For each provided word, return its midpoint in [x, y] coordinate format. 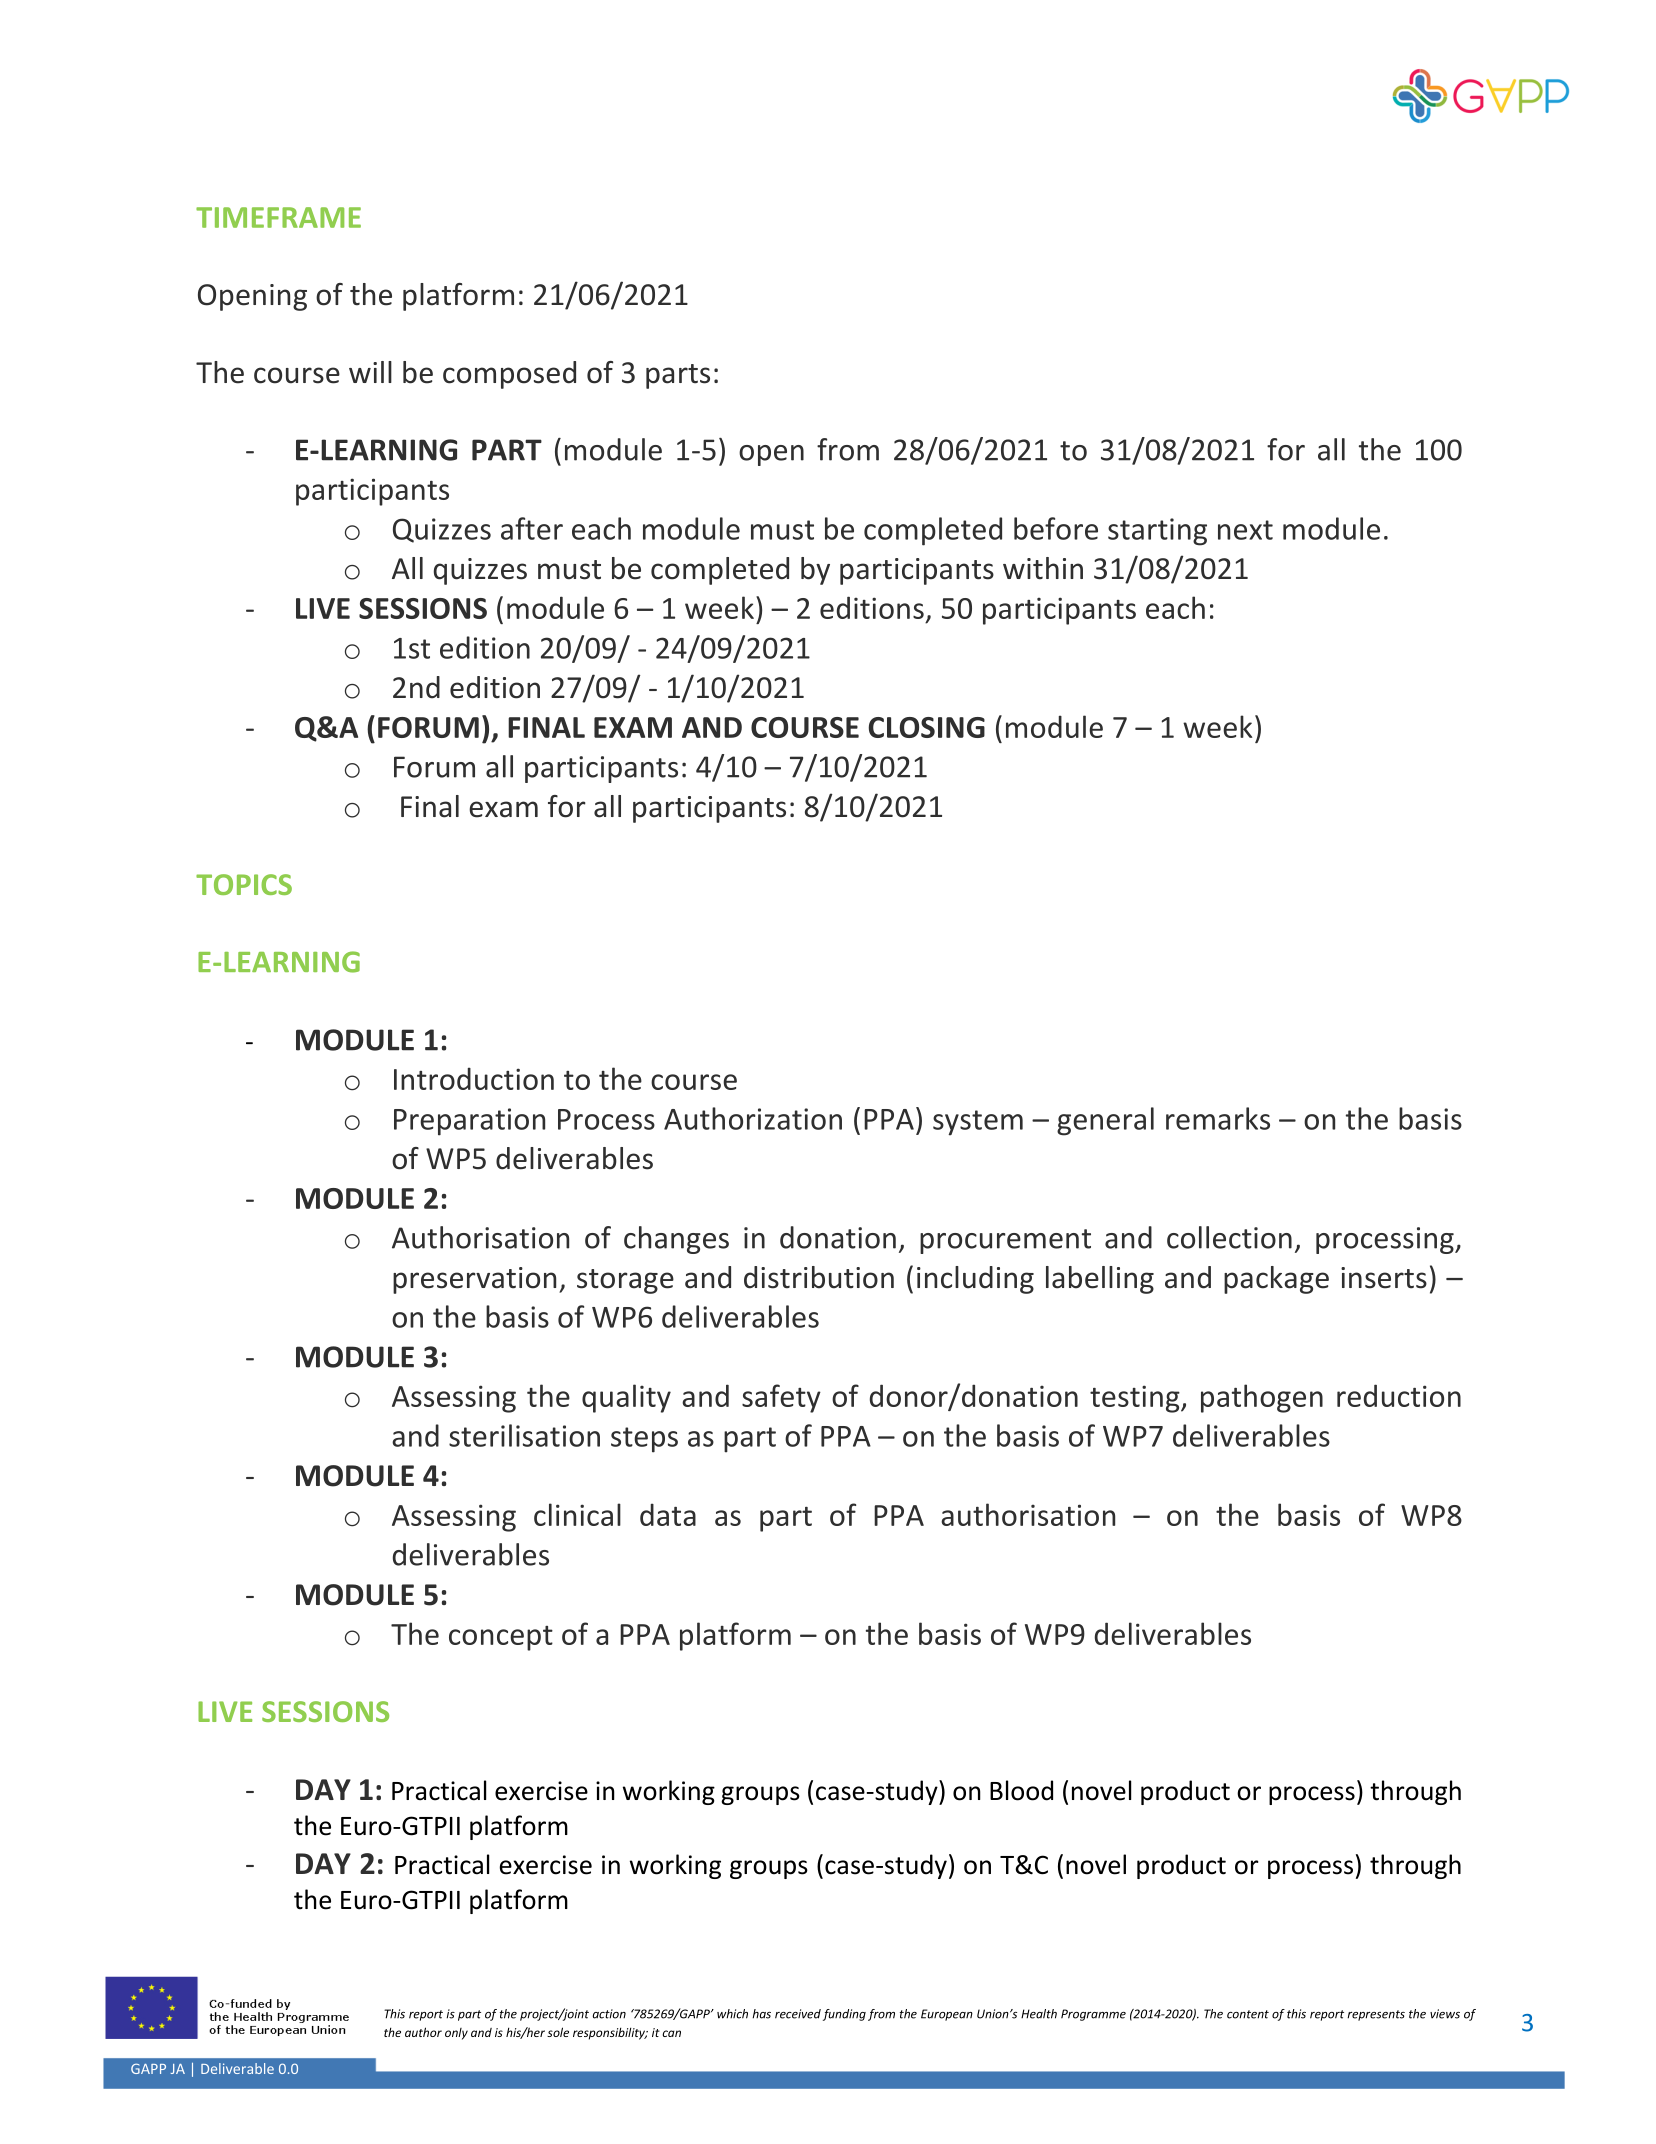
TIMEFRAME [278, 217]
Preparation [469, 1122]
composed [509, 375]
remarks [1218, 1118]
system [978, 1123]
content [1248, 2014]
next [1245, 530]
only [456, 2034]
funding [844, 2015]
